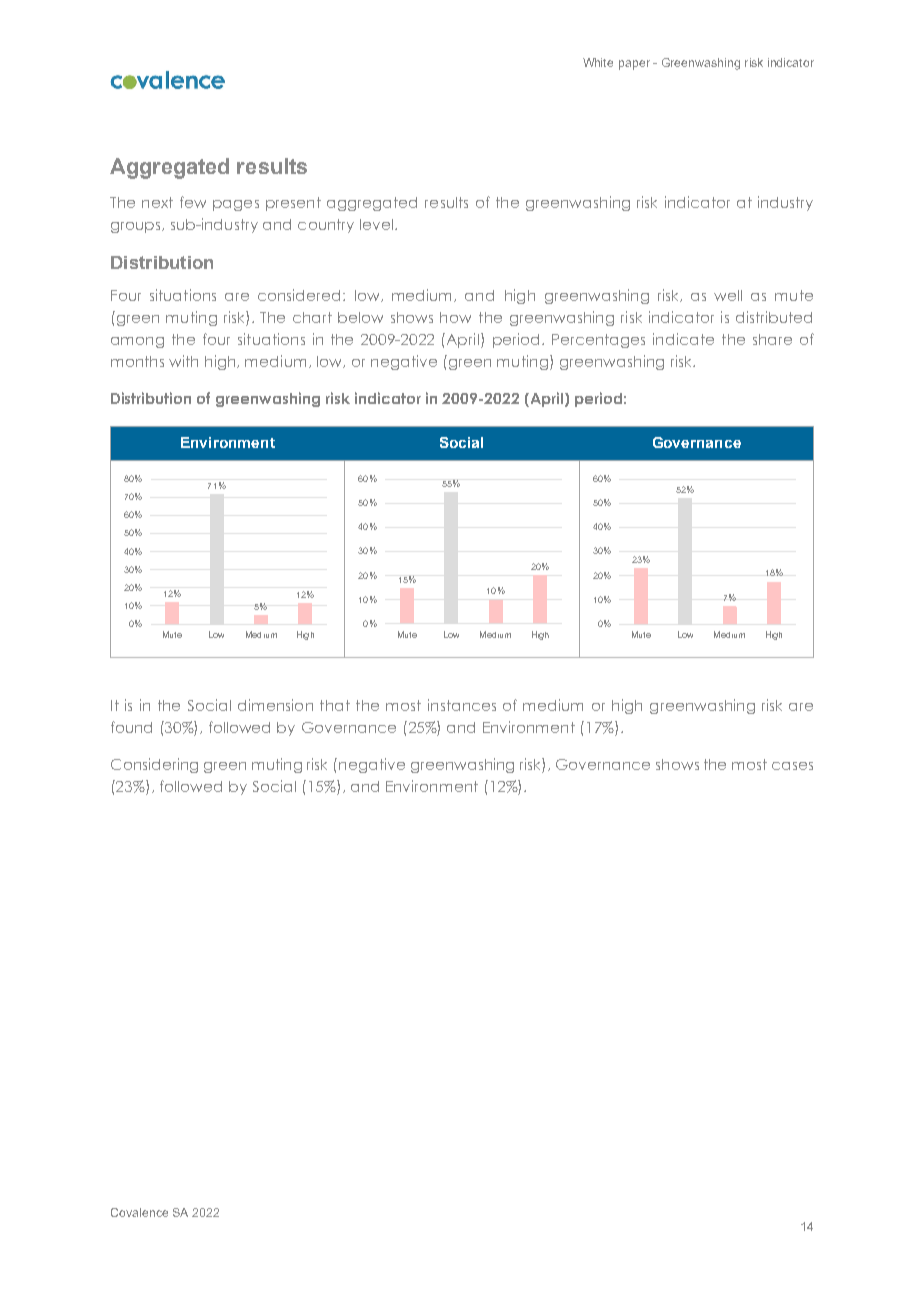  Describe the element at coordinates (683, 339) in the screenshot. I see `indicate` at that location.
